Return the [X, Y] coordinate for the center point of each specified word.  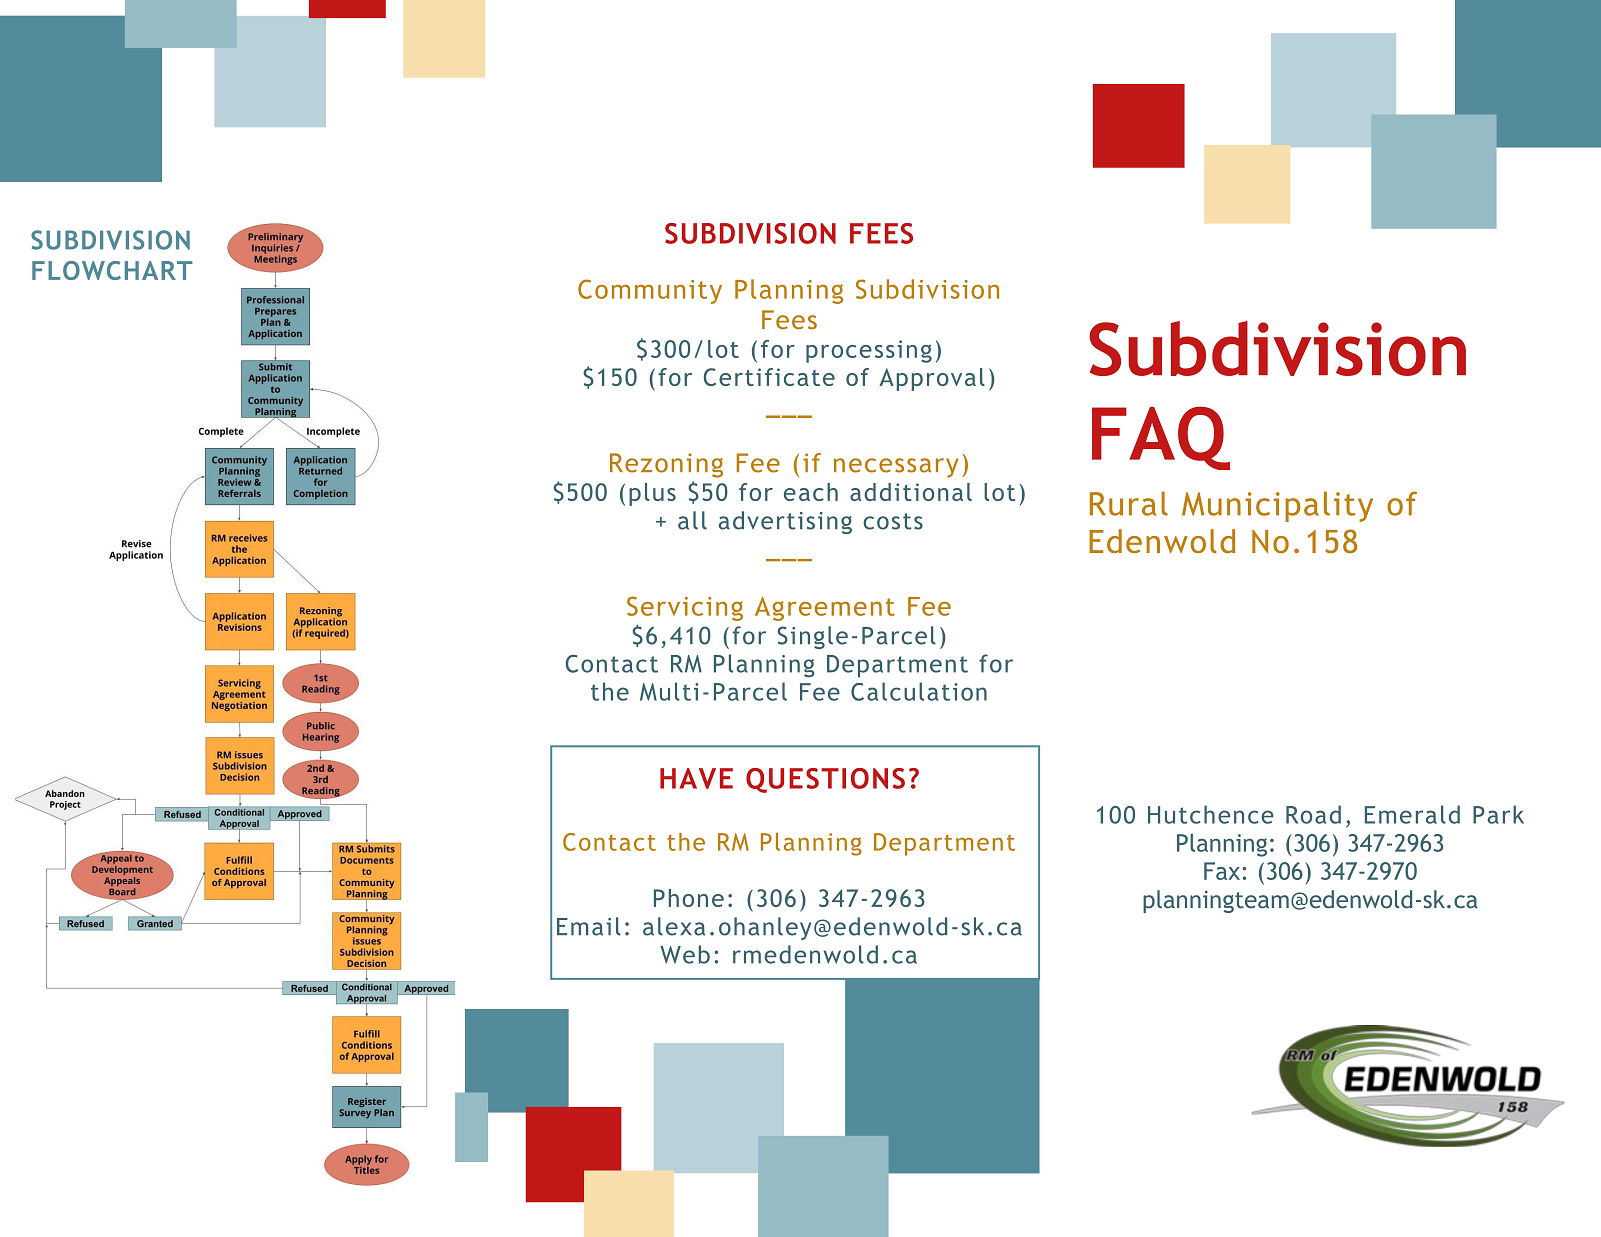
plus [652, 494]
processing [869, 351]
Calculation [919, 691]
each [811, 492]
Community [650, 291]
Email [589, 926]
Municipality [1277, 506]
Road [1313, 814]
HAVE [696, 778]
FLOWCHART [112, 270]
